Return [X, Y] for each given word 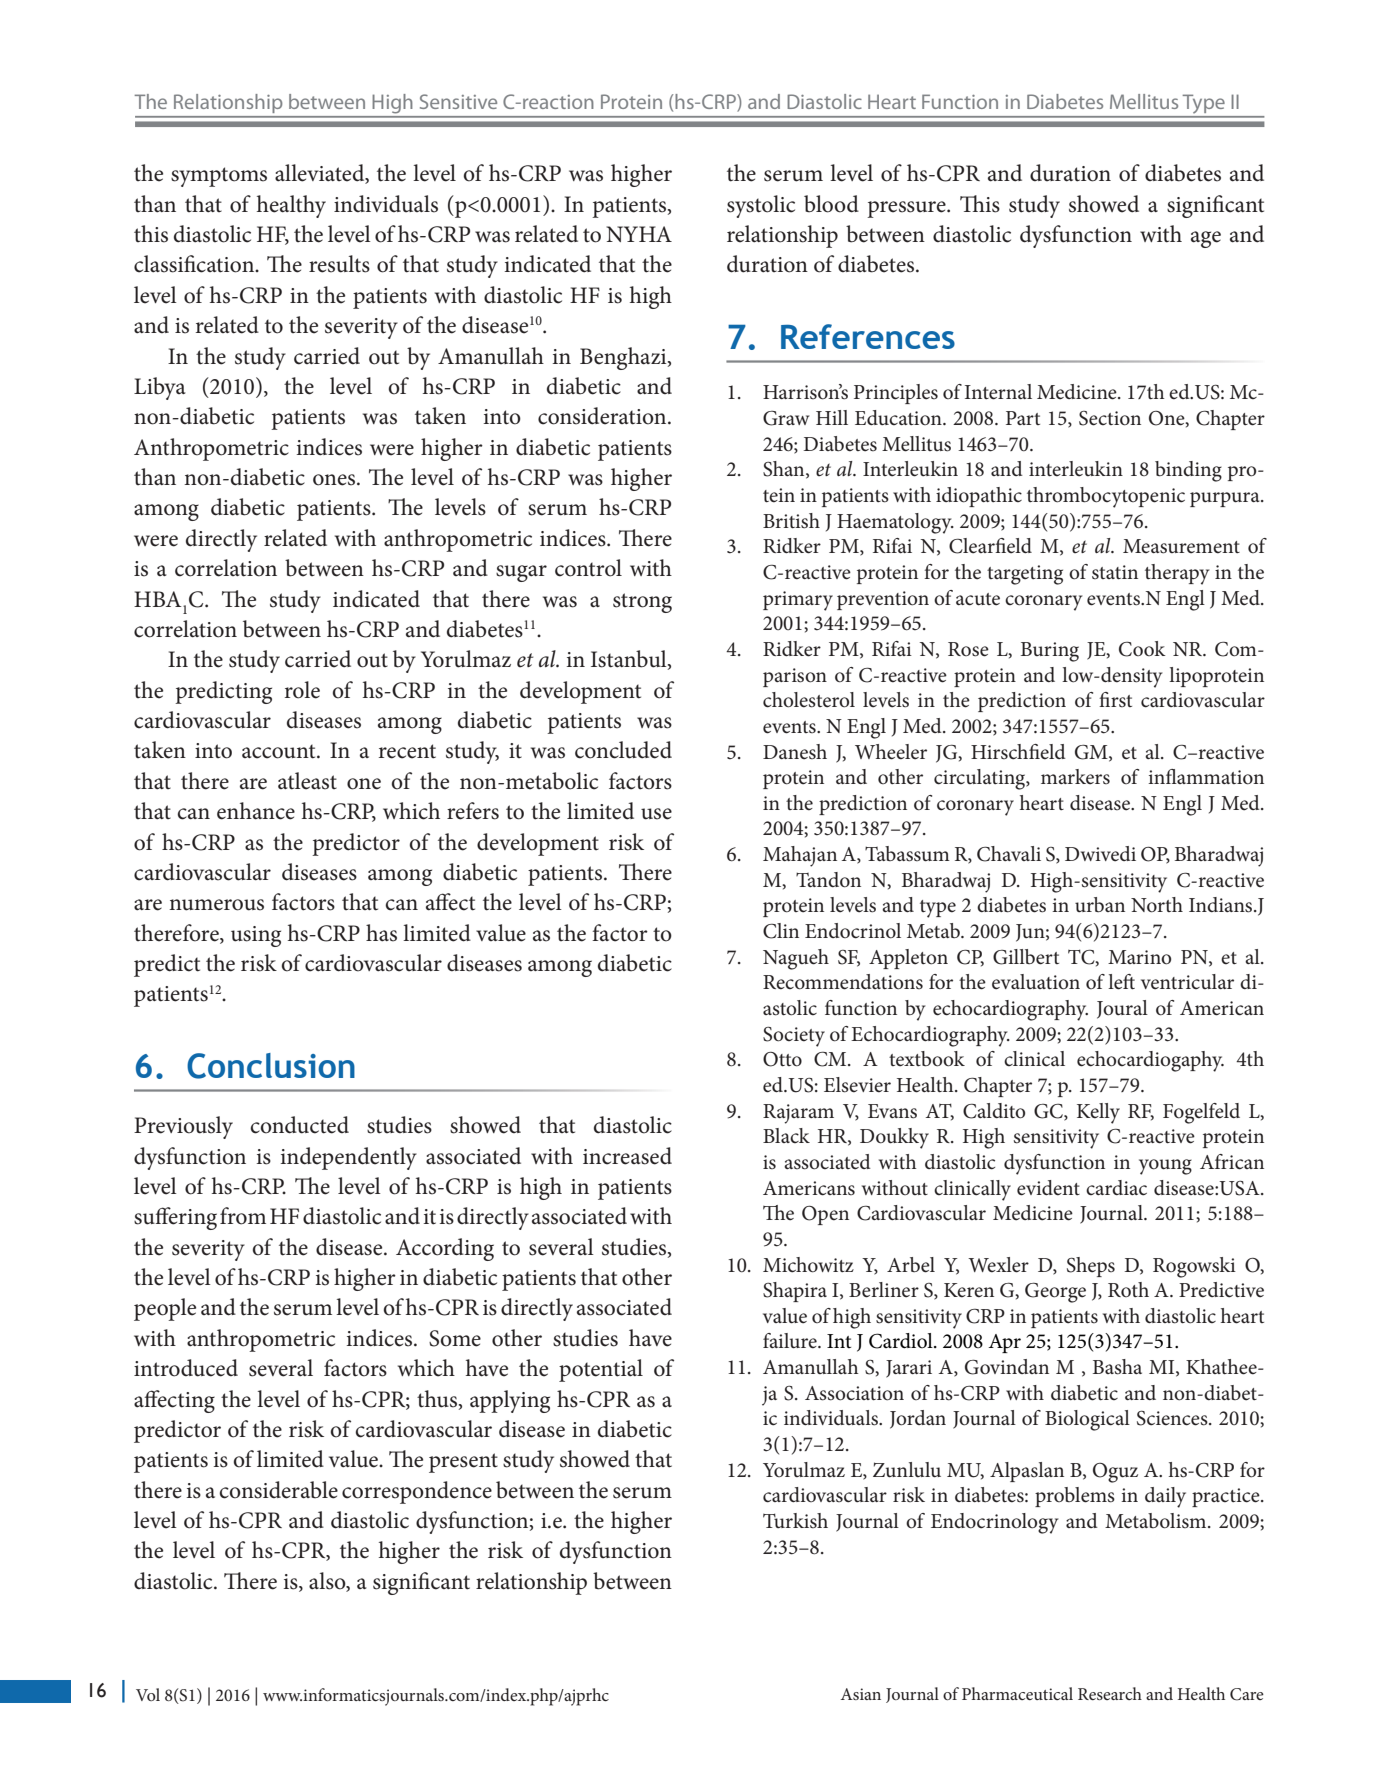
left [1121, 982]
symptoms [219, 177]
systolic [761, 206]
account [280, 751]
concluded [623, 750]
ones [335, 480]
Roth [1128, 1289]
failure [791, 1341]
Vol [148, 1694]
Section [1110, 418]
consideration [603, 416]
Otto [782, 1059]
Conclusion [271, 1066]
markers [1075, 777]
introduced [186, 1368]
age [1206, 239]
